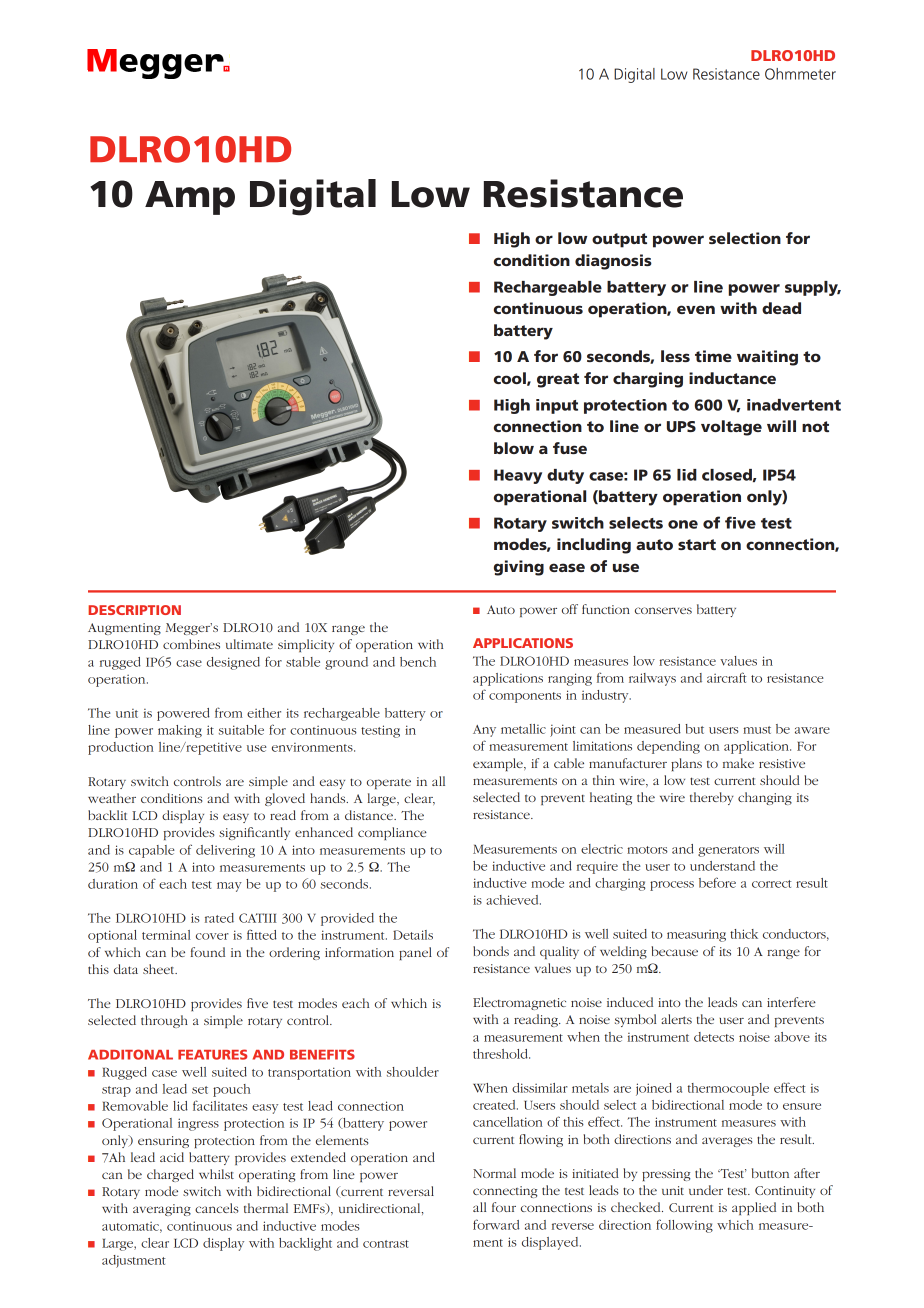  What do you see at coordinates (496, 1224) in the screenshot?
I see `forward` at bounding box center [496, 1224].
